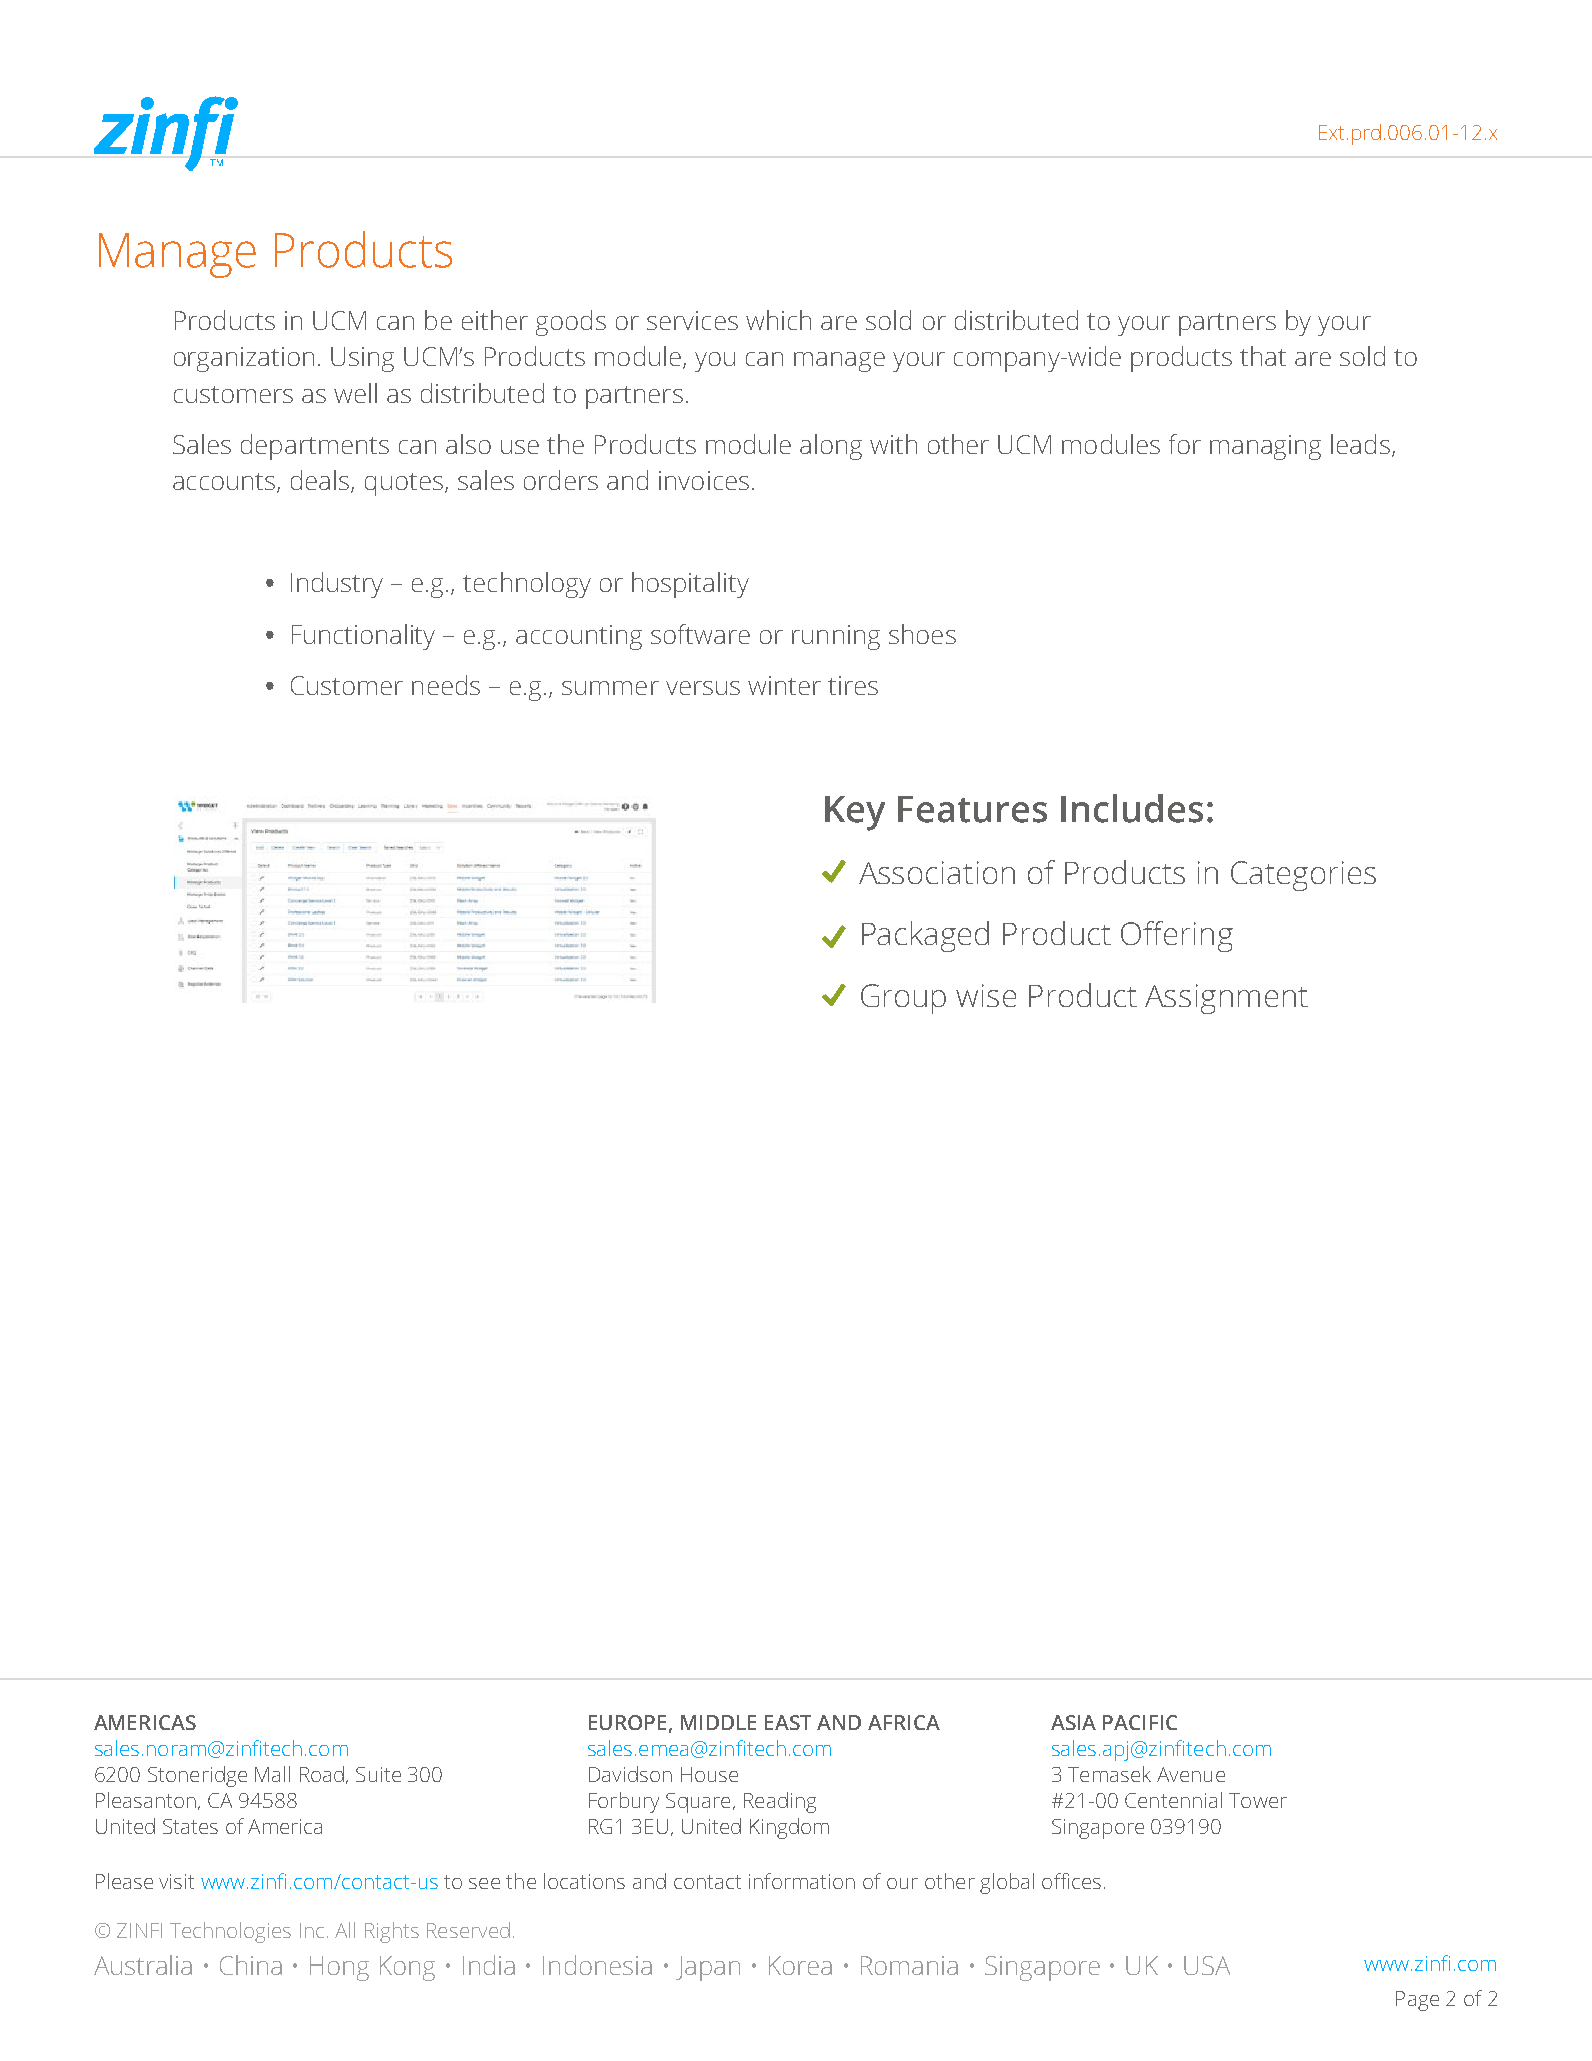  Describe the element at coordinates (986, 995) in the image. I see `wise` at that location.
